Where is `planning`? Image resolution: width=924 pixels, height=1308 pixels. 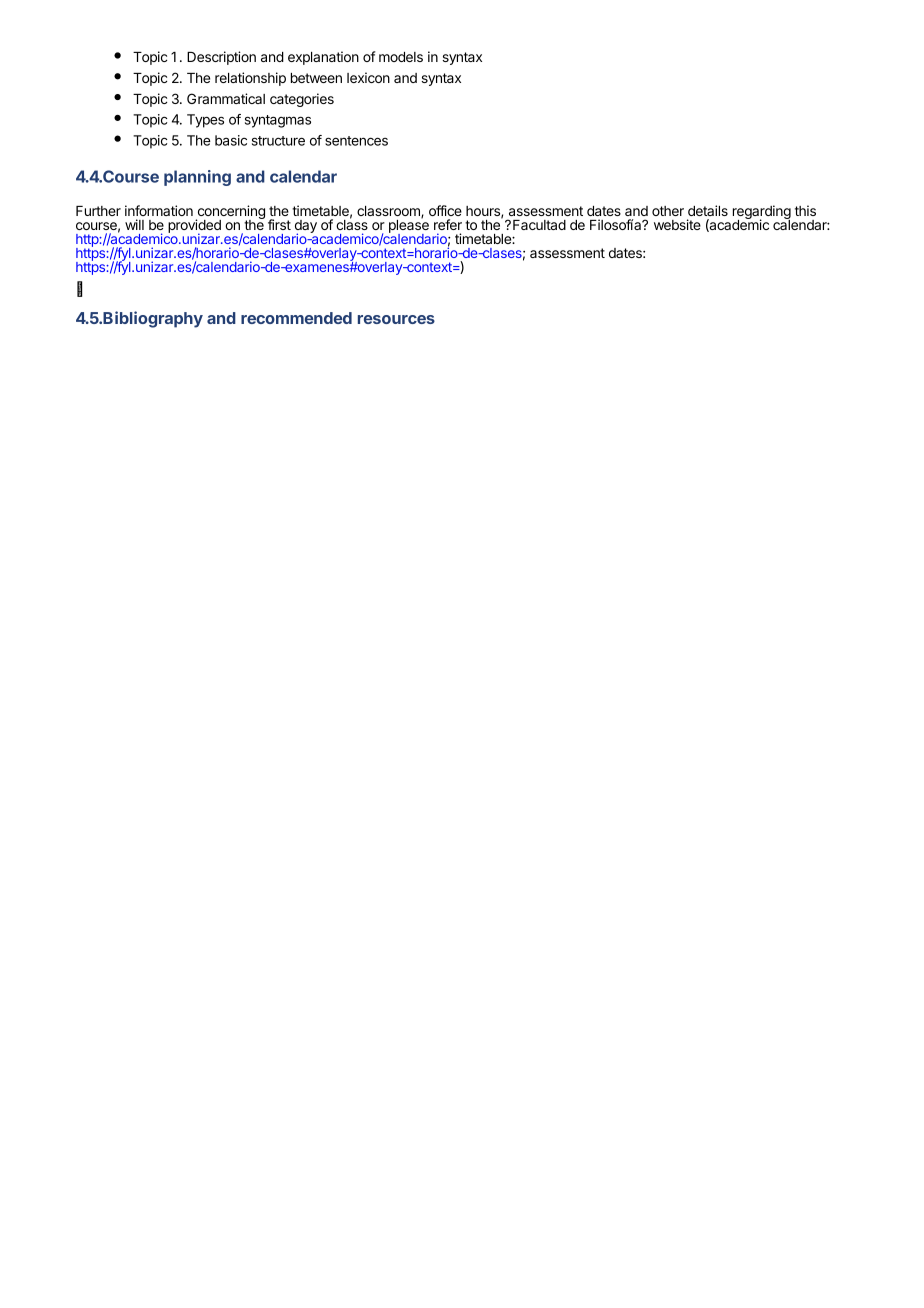
planning is located at coordinates (197, 178).
